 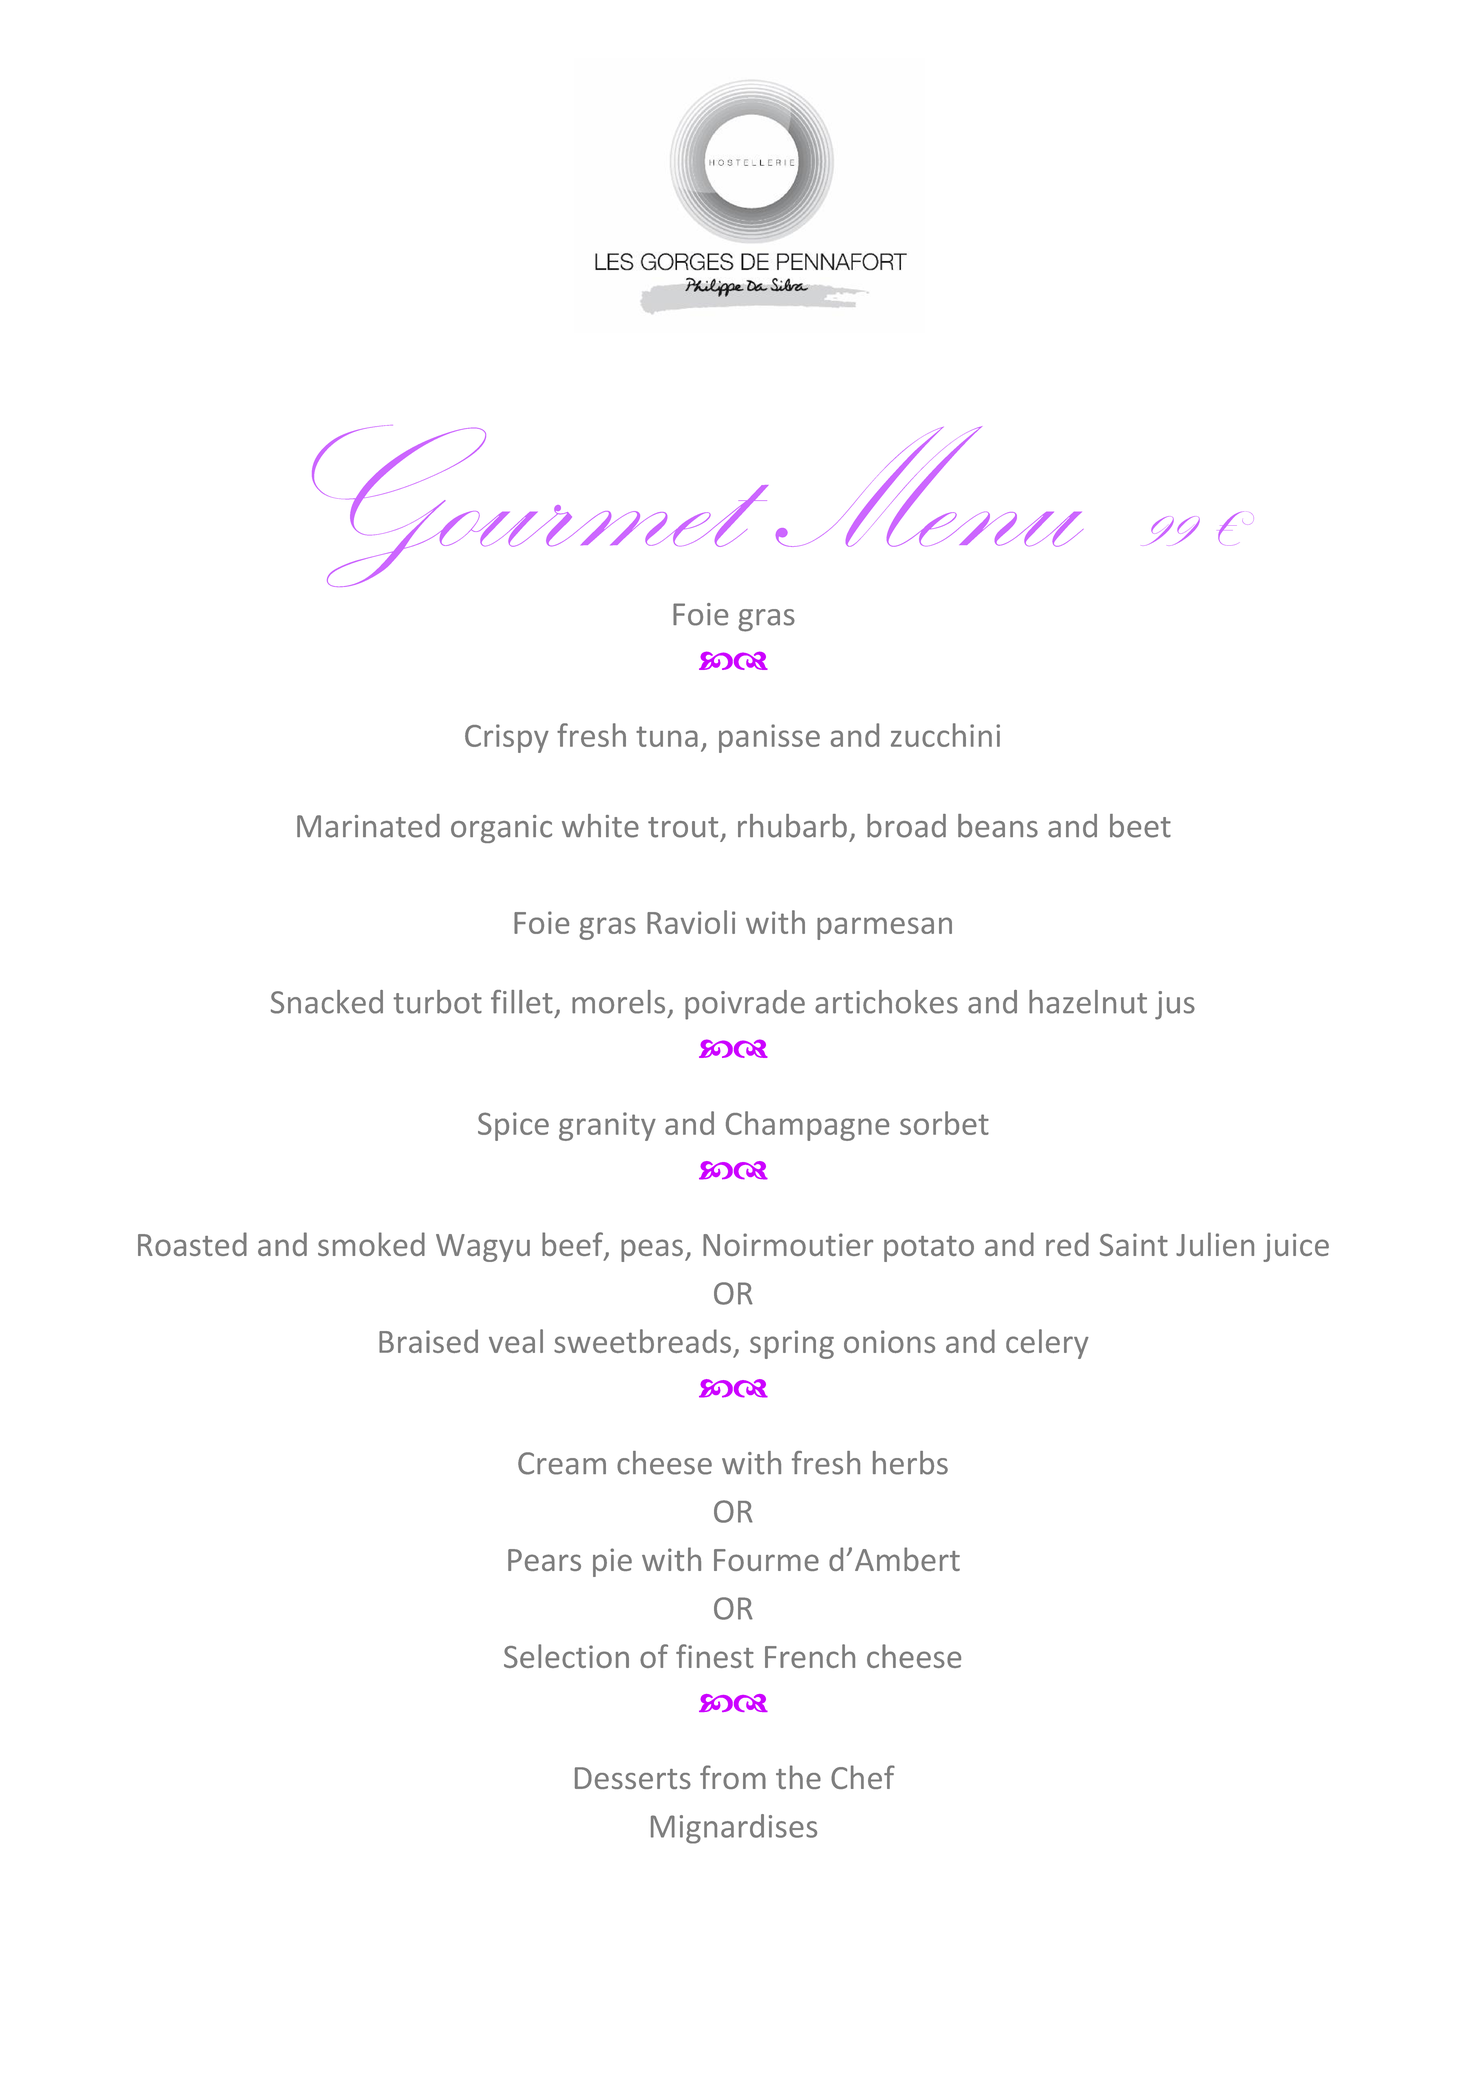 What do you see at coordinates (1134, 1244) in the image?
I see `Saint` at bounding box center [1134, 1244].
